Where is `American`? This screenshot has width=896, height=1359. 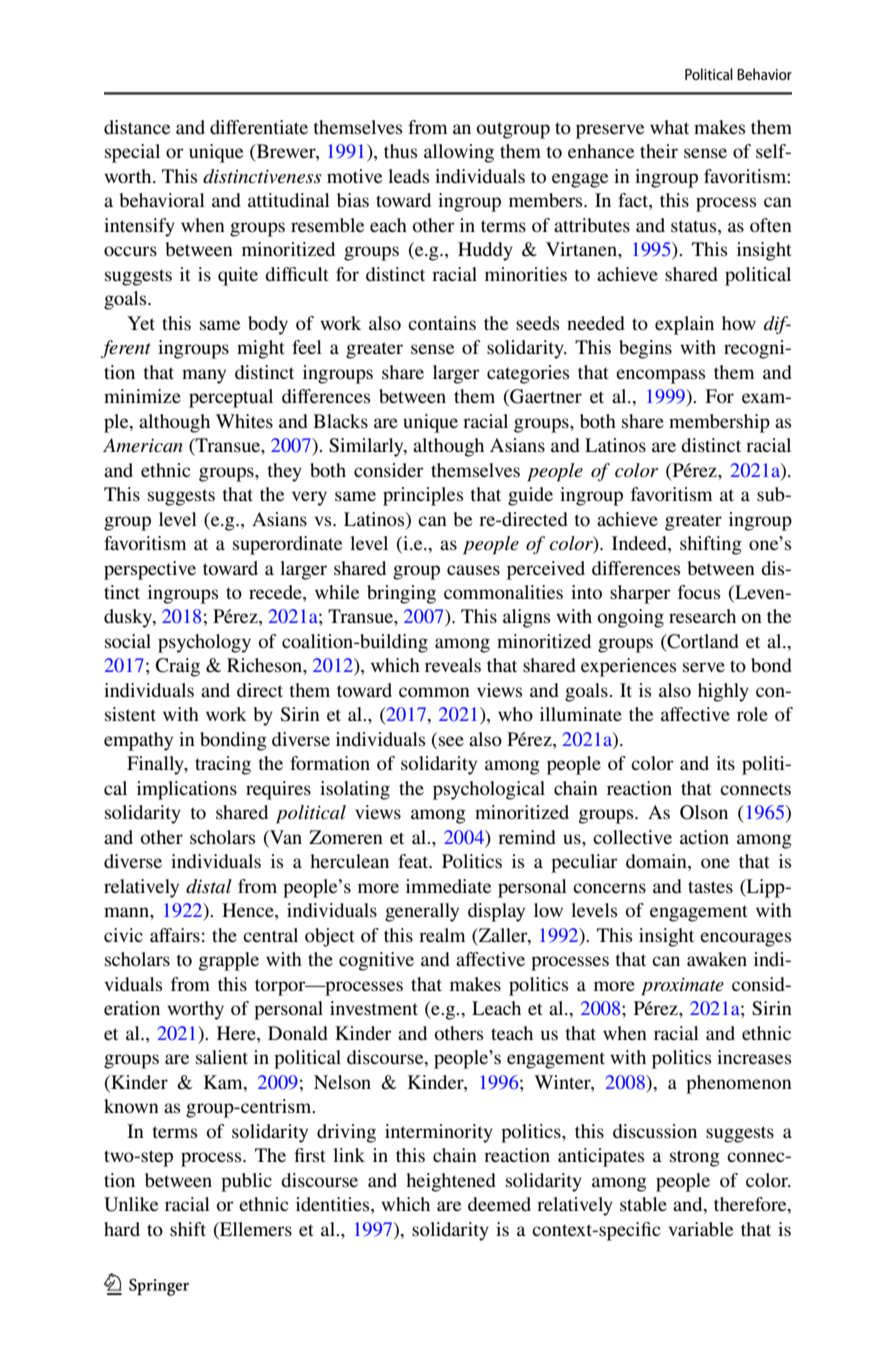
American is located at coordinates (143, 445).
